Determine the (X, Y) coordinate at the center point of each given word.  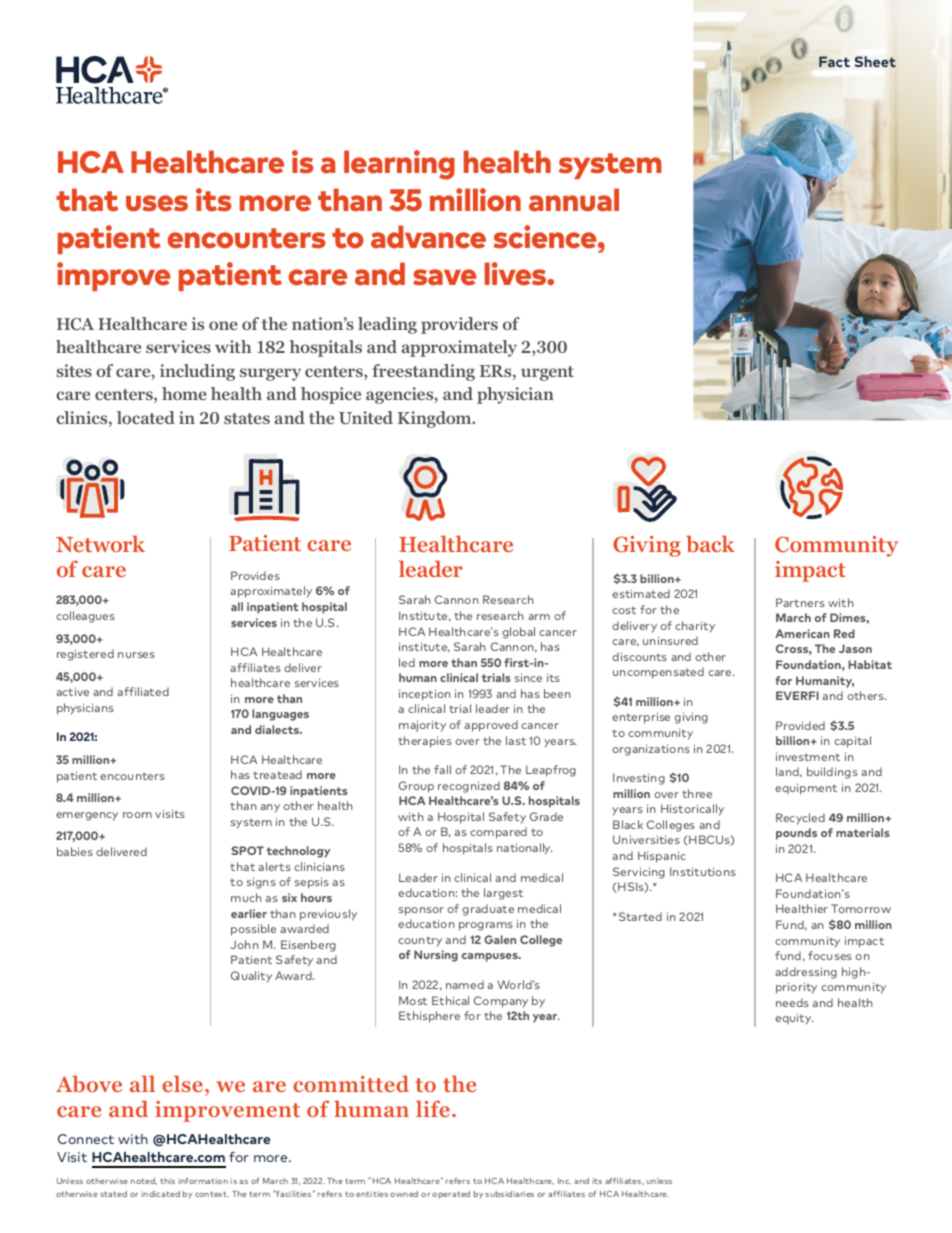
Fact (834, 61)
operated (451, 1195)
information (203, 1180)
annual (574, 200)
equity (794, 1019)
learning (399, 165)
